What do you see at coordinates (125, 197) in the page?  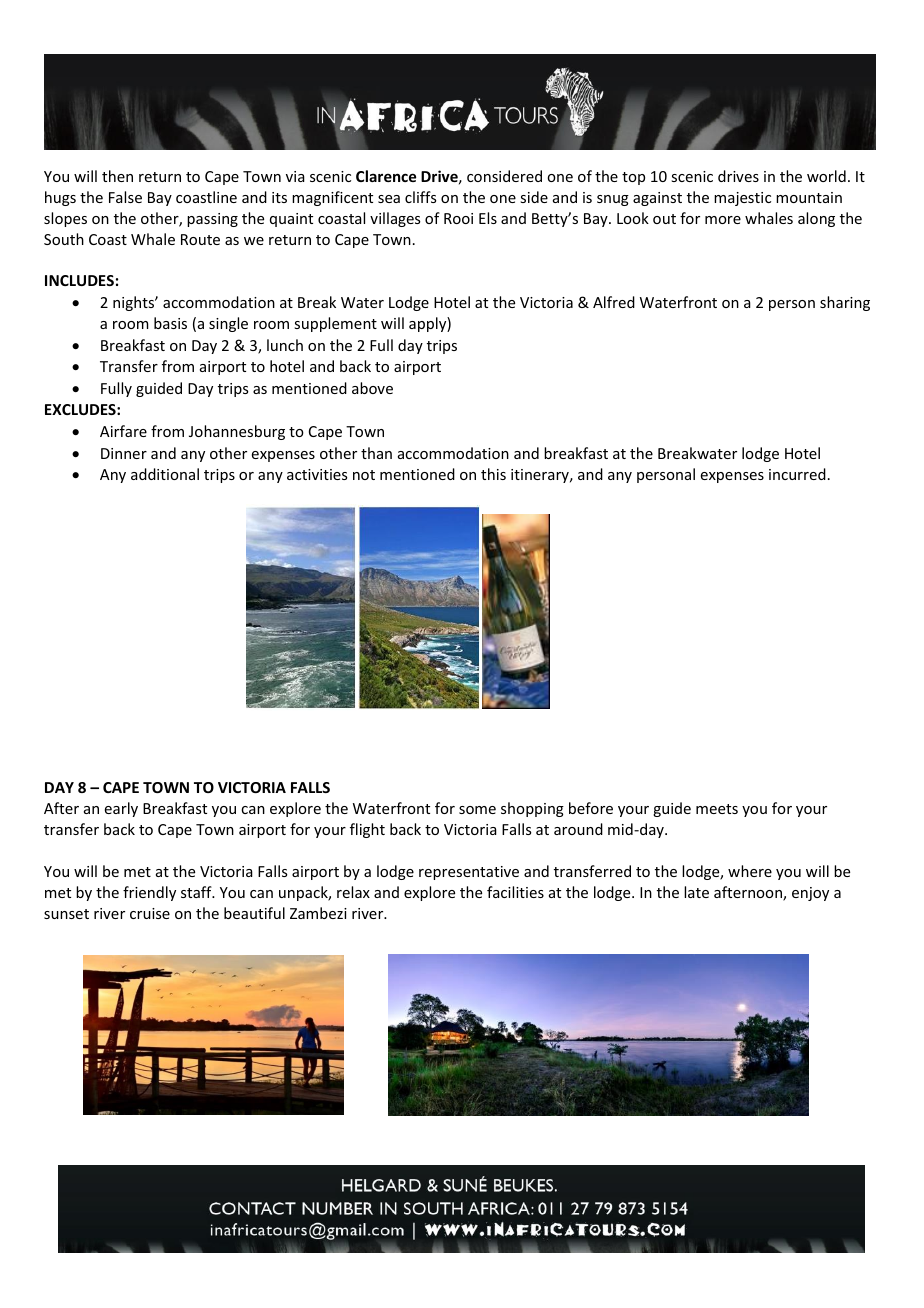 I see `False` at bounding box center [125, 197].
